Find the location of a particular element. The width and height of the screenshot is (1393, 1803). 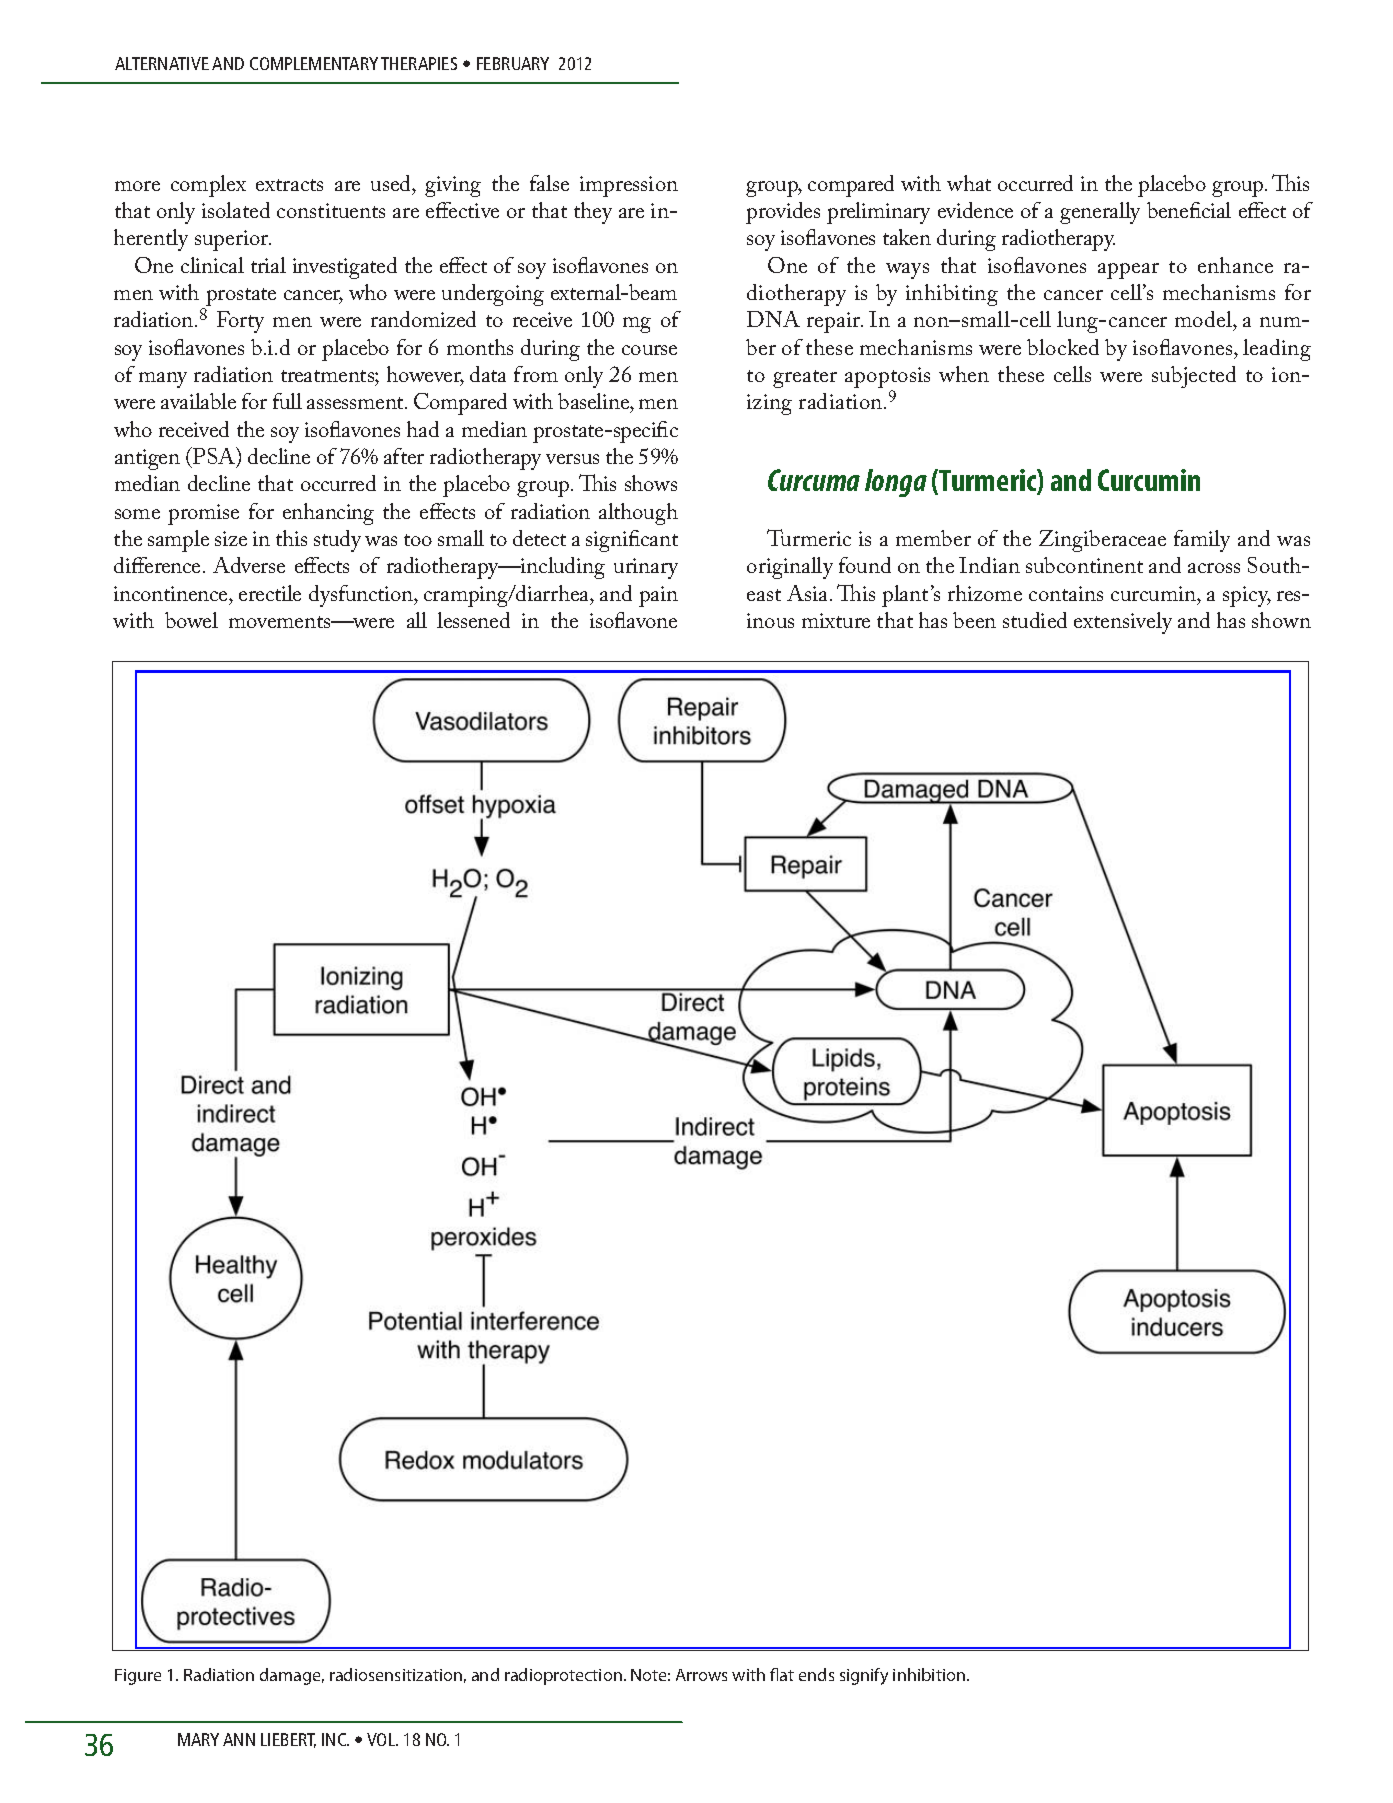

beneficial is located at coordinates (1189, 210).
